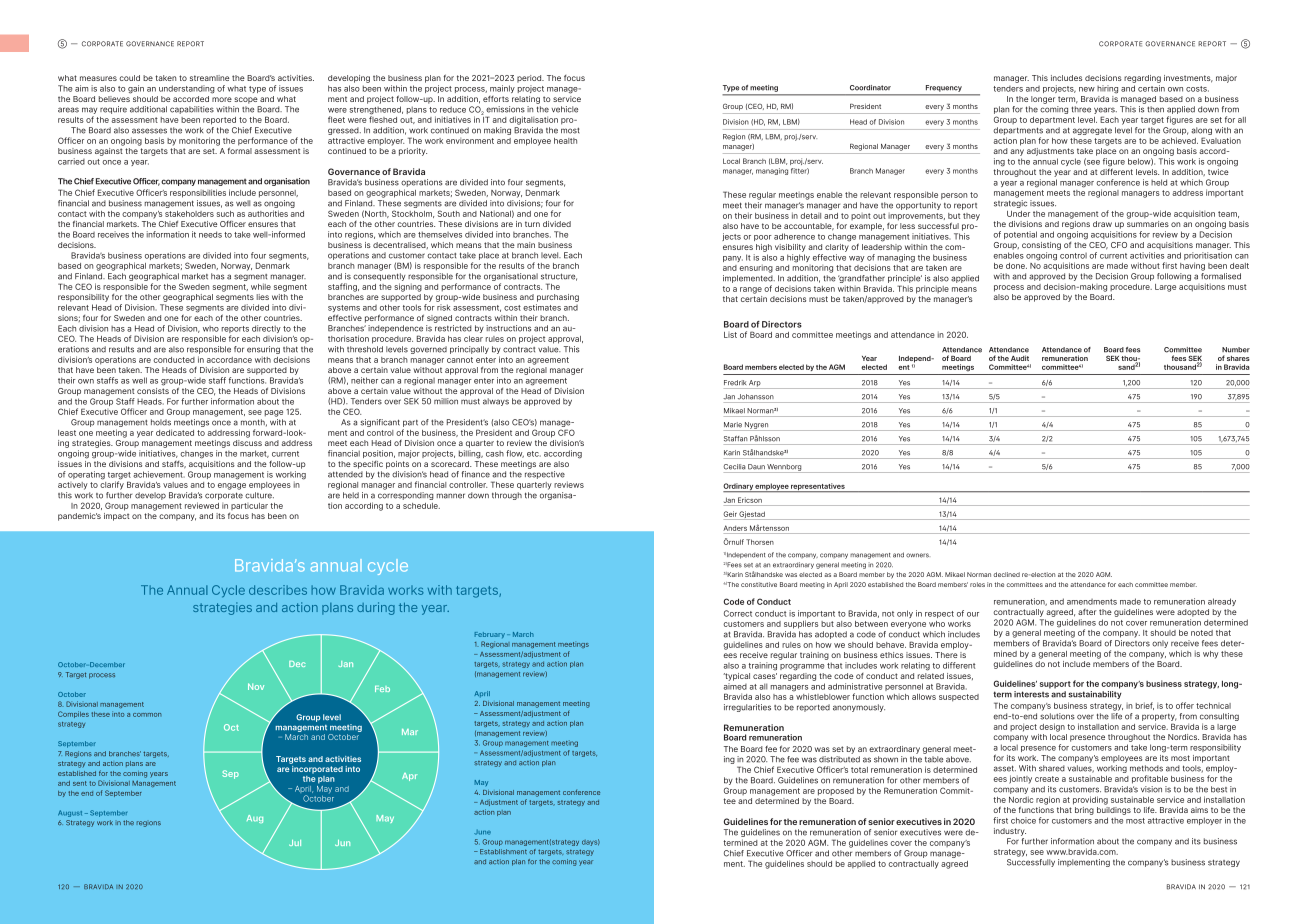 Image resolution: width=1308 pixels, height=924 pixels. Describe the element at coordinates (565, 109) in the page. I see `vehicle` at that location.
